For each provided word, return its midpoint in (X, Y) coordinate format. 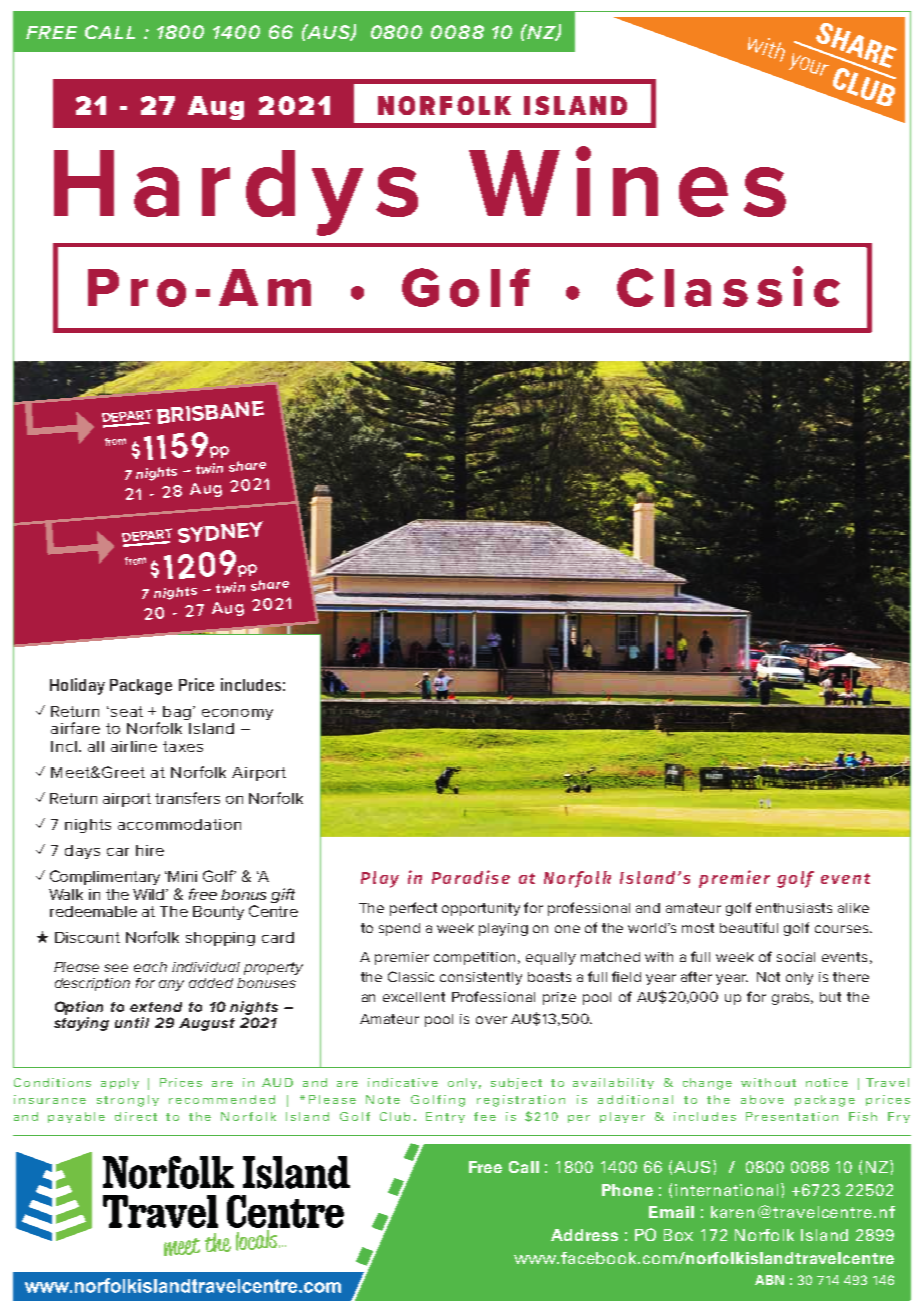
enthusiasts (794, 908)
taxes (183, 746)
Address (584, 1235)
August (207, 1024)
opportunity (481, 909)
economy (237, 714)
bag (177, 713)
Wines (627, 181)
